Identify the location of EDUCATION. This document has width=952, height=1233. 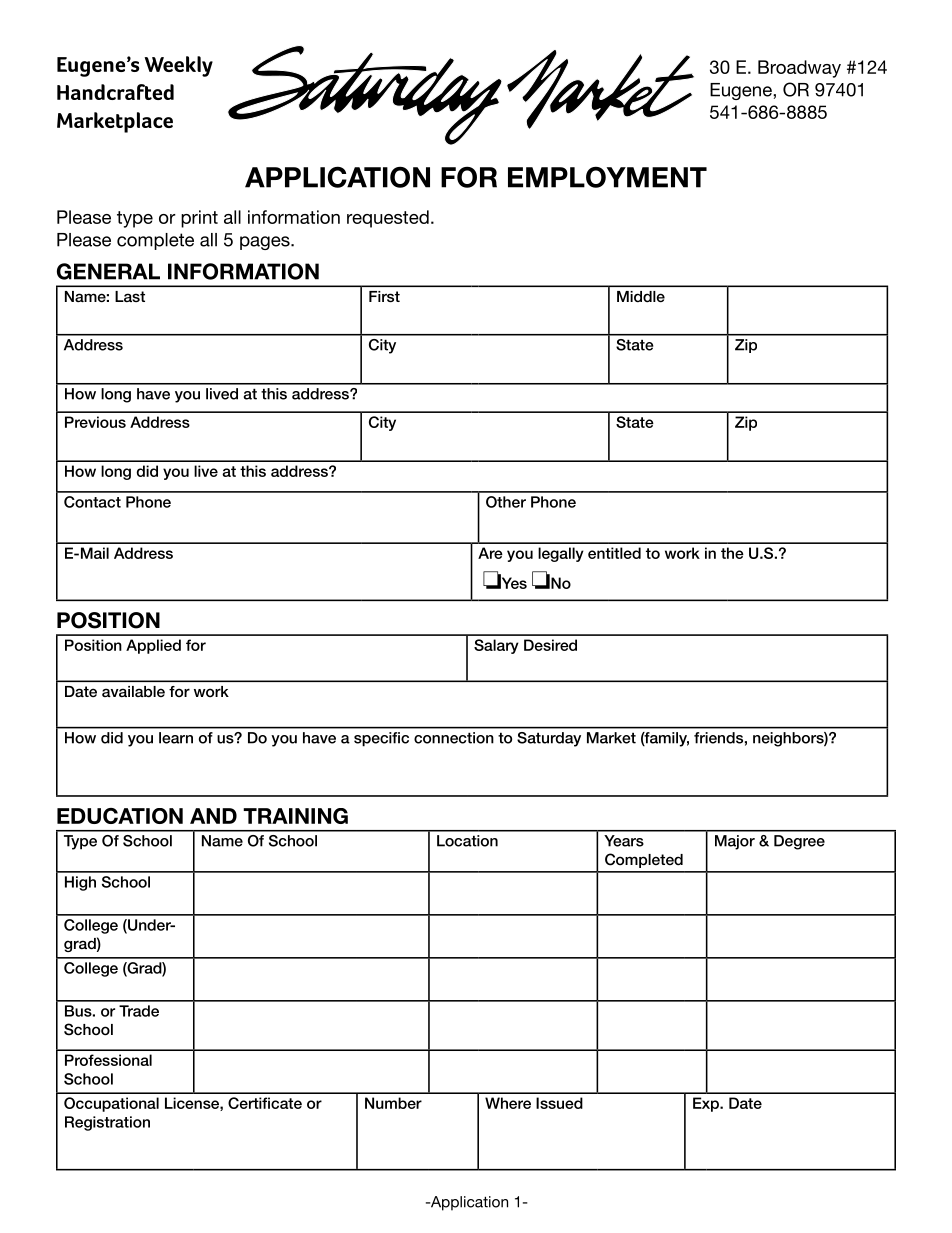
(120, 816).
